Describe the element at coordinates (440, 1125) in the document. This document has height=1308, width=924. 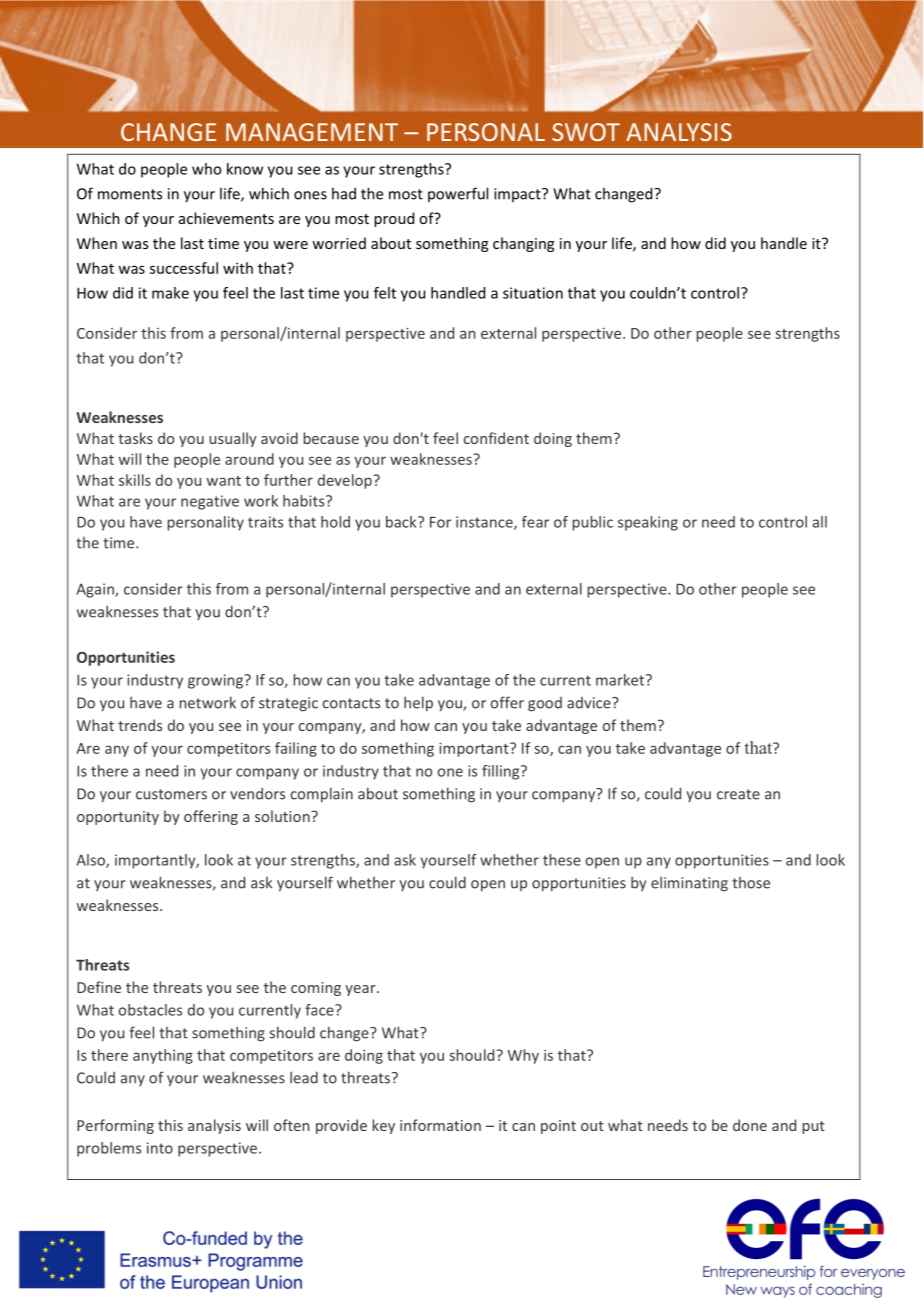
I see `information` at that location.
